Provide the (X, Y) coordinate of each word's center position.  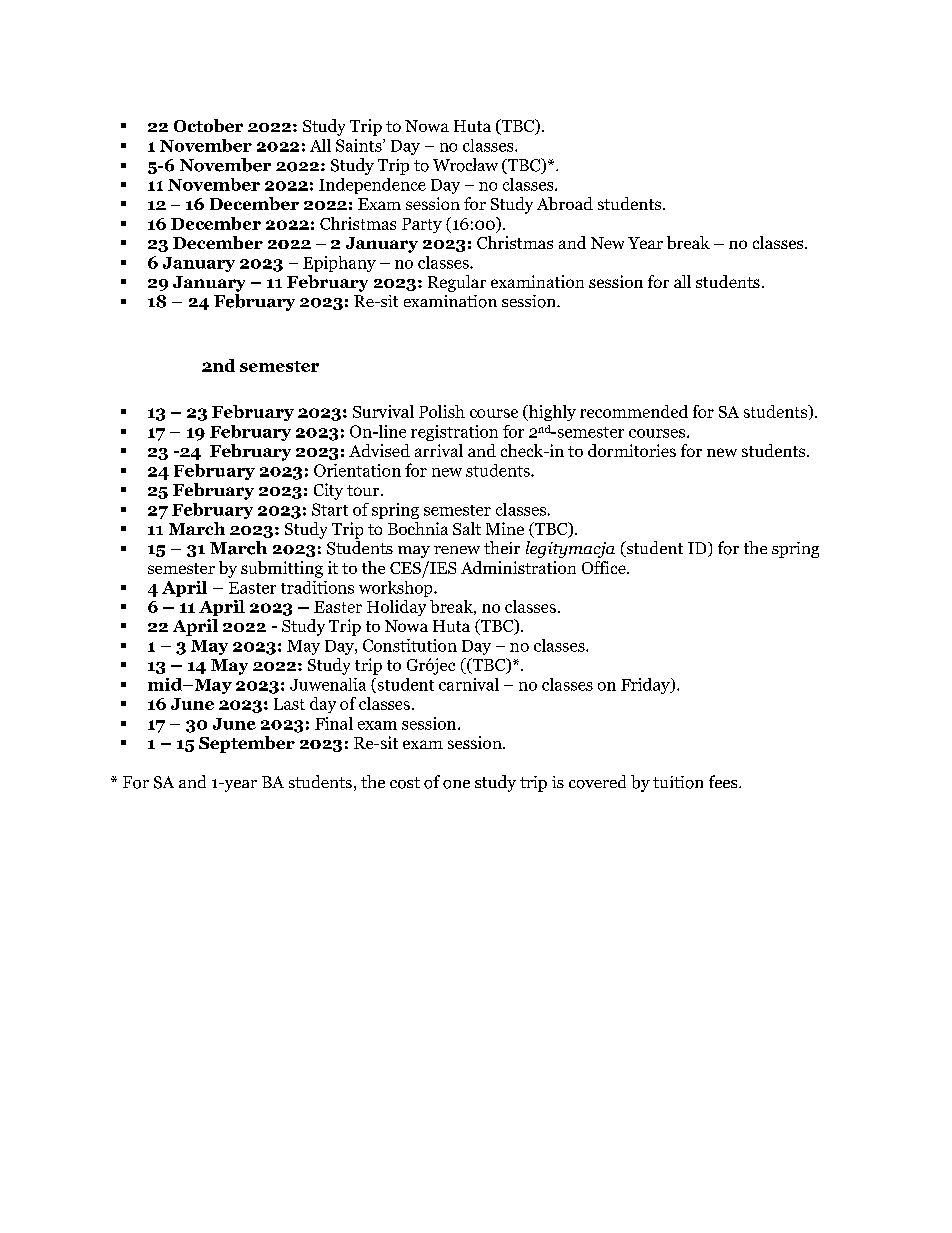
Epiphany (339, 264)
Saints (360, 145)
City (328, 491)
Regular (457, 283)
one (456, 784)
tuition (678, 782)
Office (605, 567)
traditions (317, 587)
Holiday (396, 608)
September (247, 744)
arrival (439, 450)
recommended (634, 411)
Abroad (565, 203)
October (208, 125)
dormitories (632, 450)
